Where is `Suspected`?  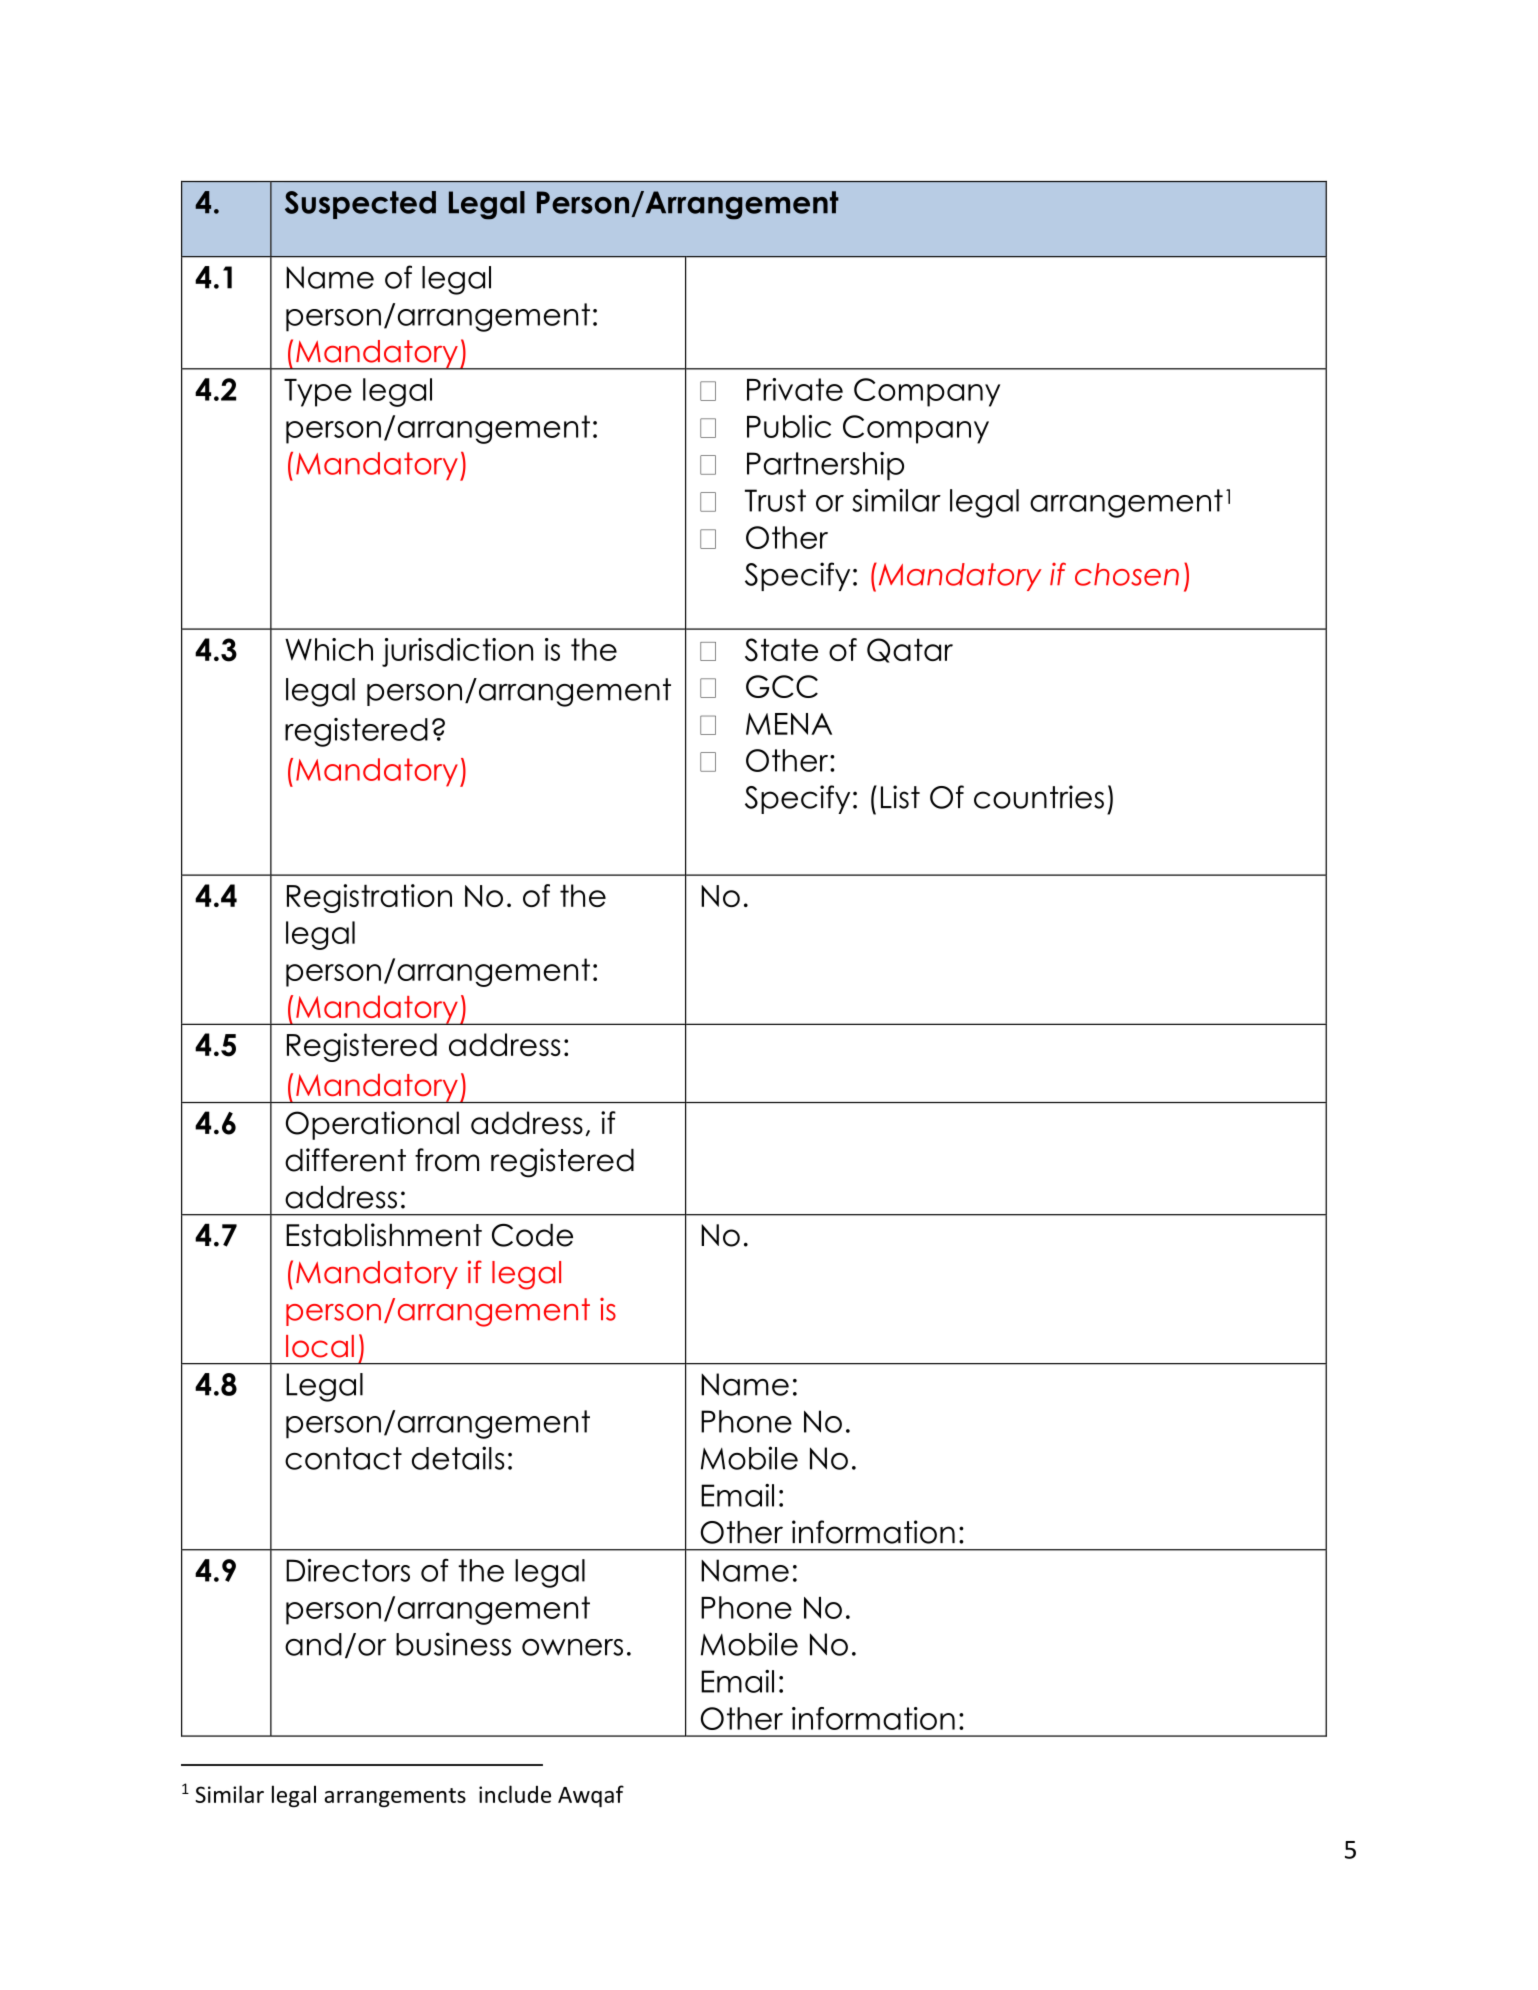
Suspected is located at coordinates (360, 205).
